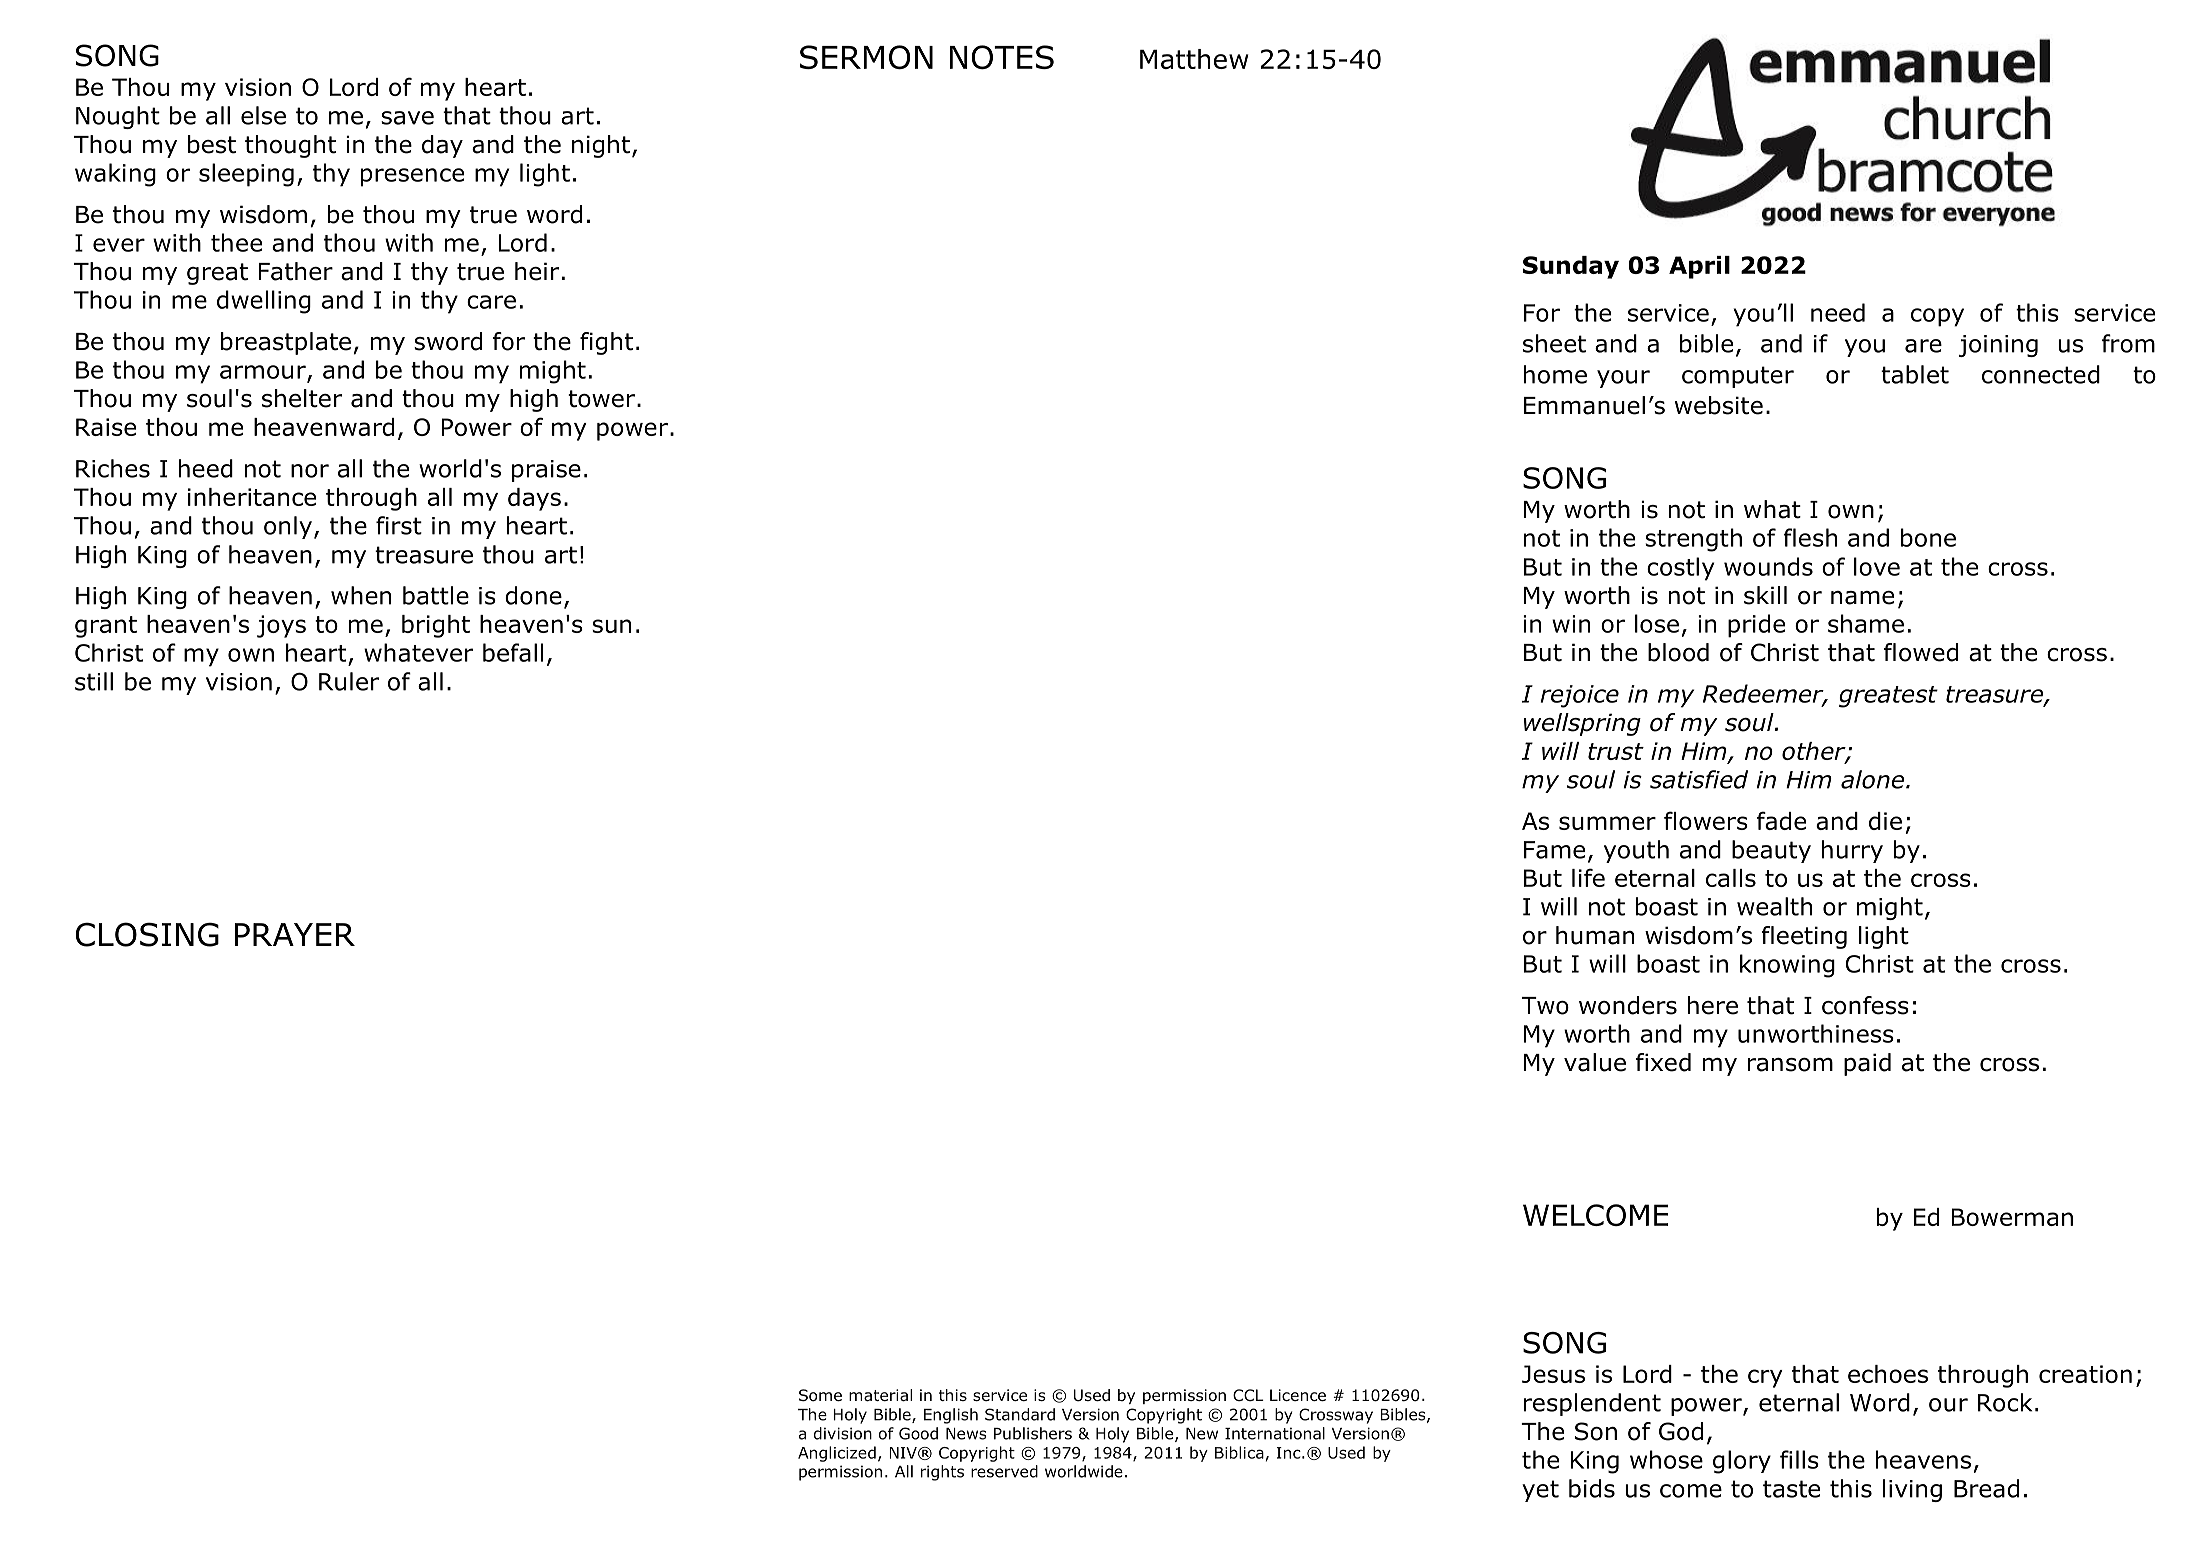  What do you see at coordinates (1033, 1433) in the document?
I see `Publishers` at bounding box center [1033, 1433].
